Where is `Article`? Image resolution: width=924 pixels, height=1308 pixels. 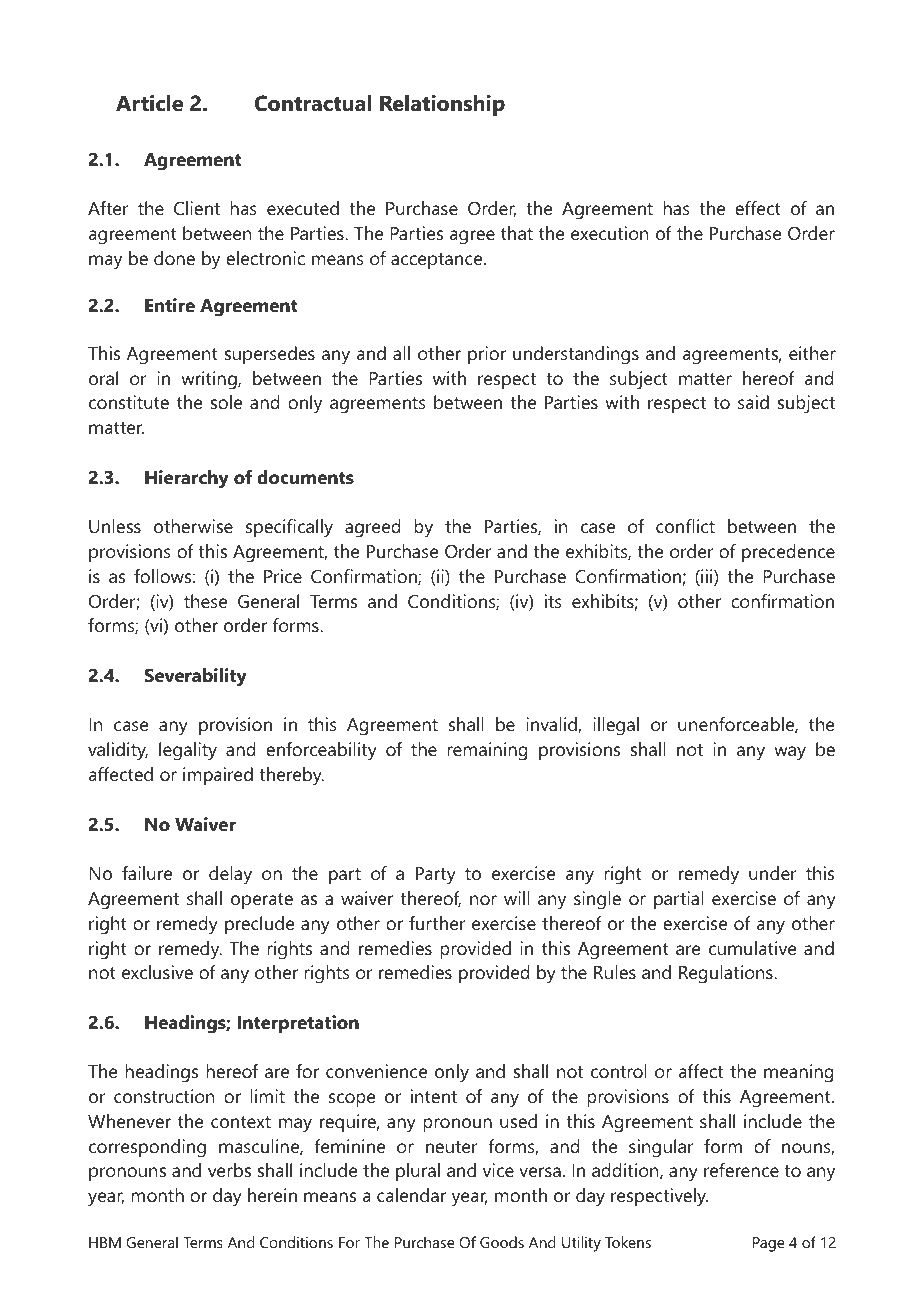
Article is located at coordinates (149, 103).
